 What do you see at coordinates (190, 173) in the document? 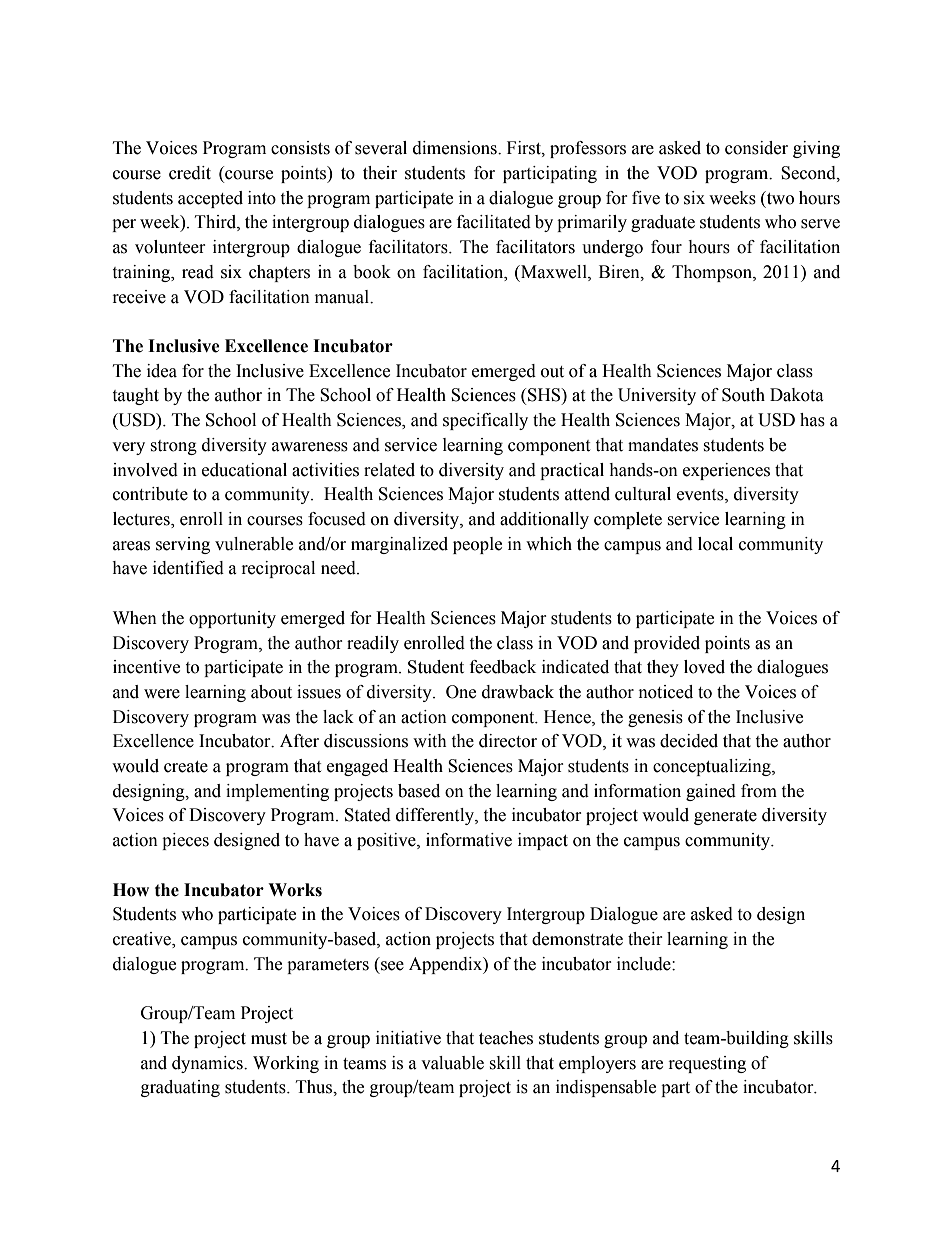
I see `credit` at bounding box center [190, 173].
